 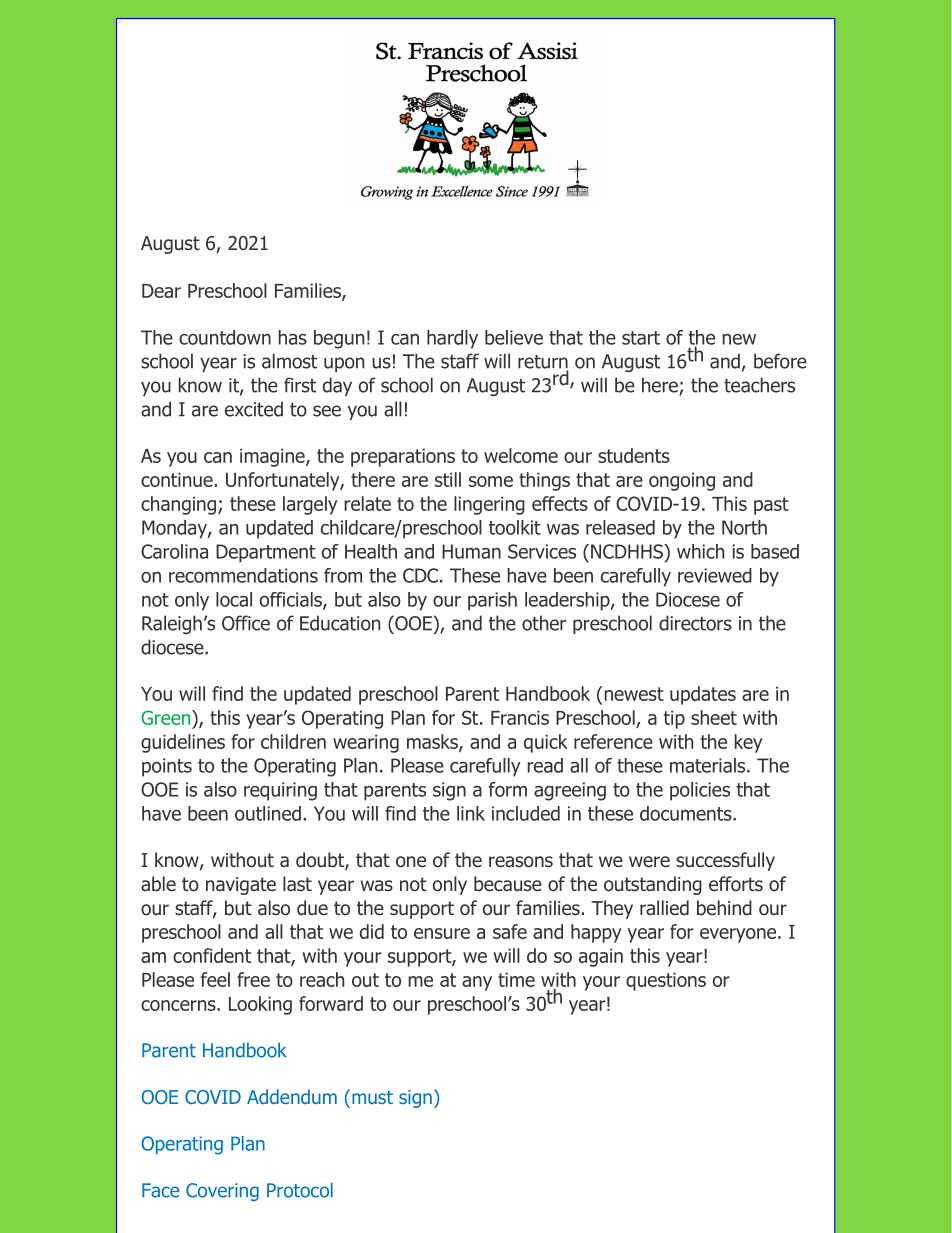 I want to click on local, so click(x=234, y=599).
